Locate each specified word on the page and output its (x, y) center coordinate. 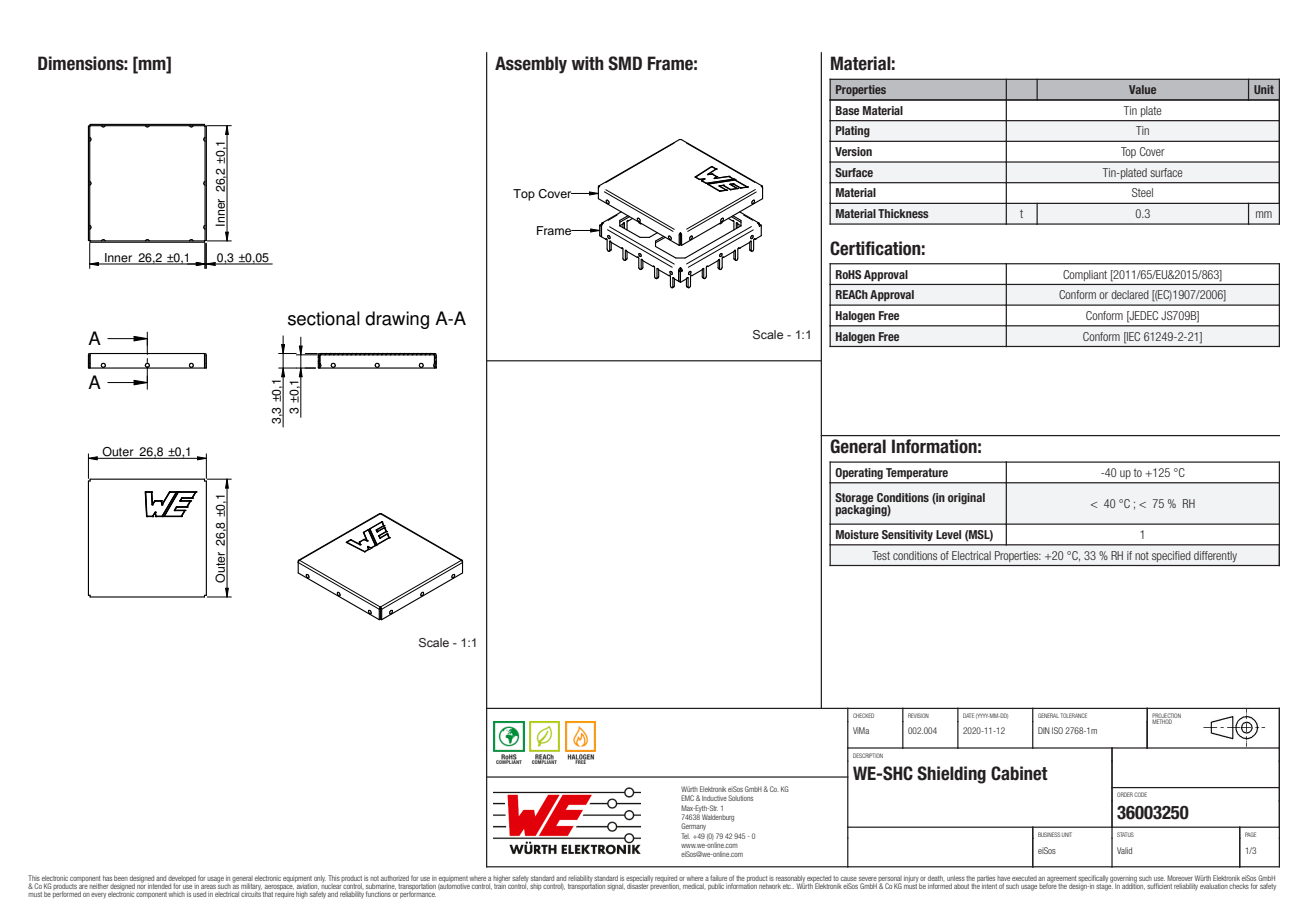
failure (718, 879)
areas (208, 887)
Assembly (531, 65)
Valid (1124, 850)
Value (1142, 89)
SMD (625, 63)
